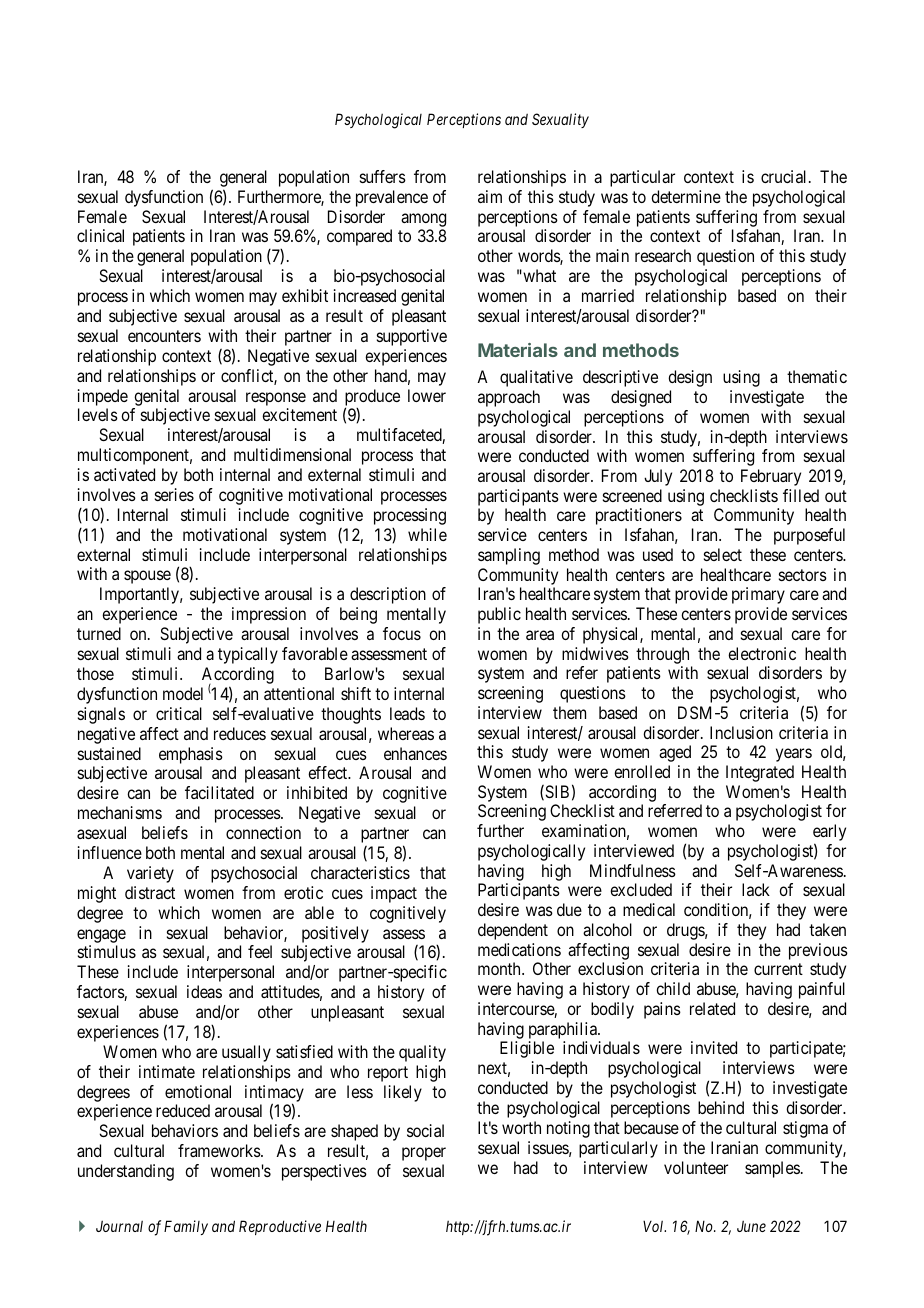  I want to click on leads, so click(407, 713).
